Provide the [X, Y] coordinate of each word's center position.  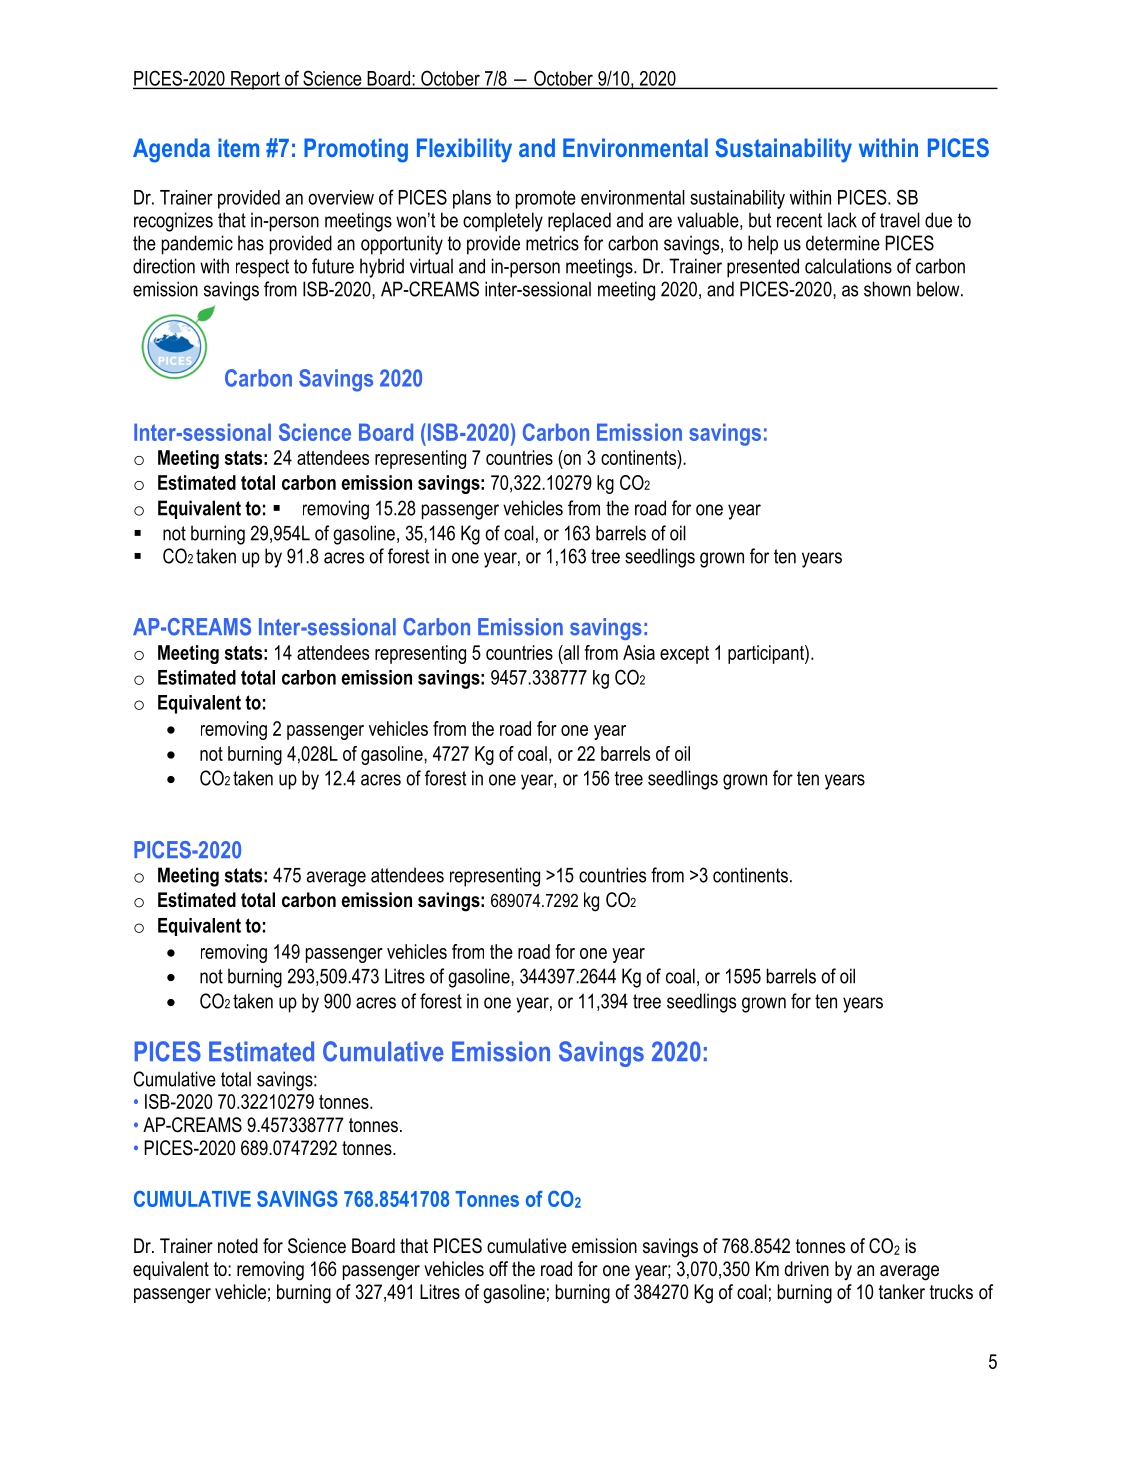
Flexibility [464, 150]
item [238, 147]
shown [887, 289]
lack [842, 220]
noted [238, 1246]
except [684, 655]
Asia [639, 652]
